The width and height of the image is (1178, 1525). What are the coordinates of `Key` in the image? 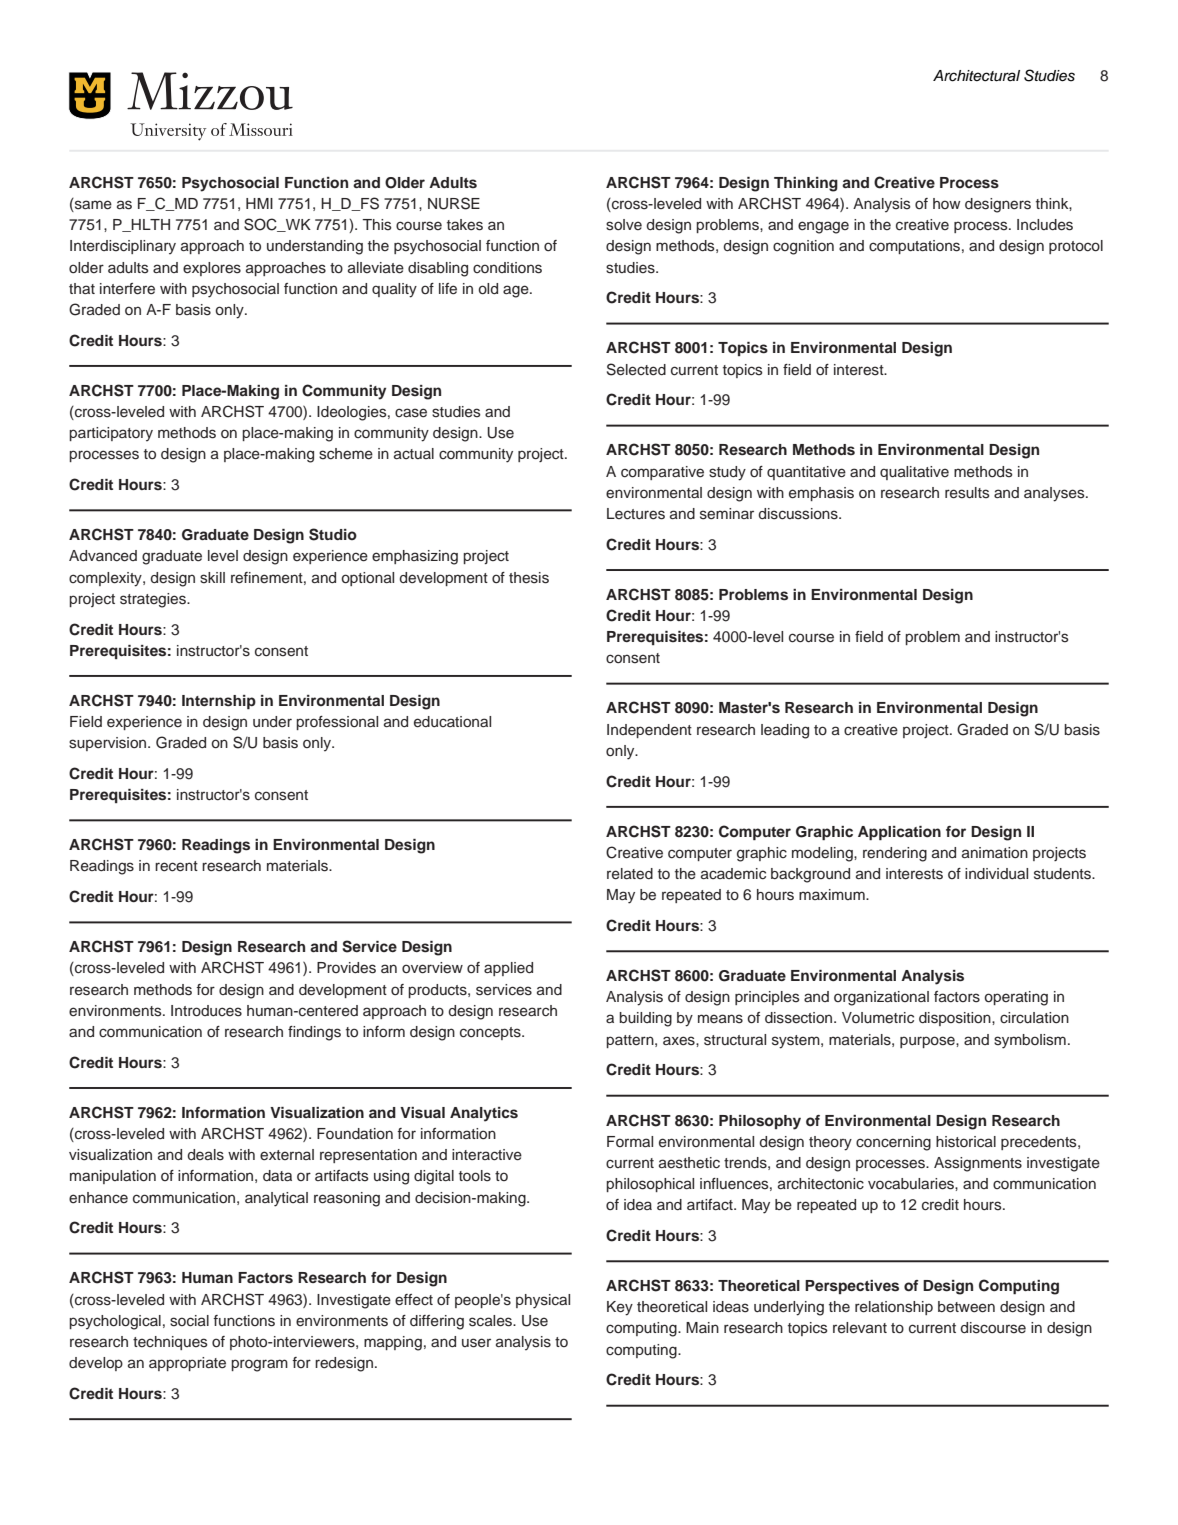 It's located at (620, 1308).
